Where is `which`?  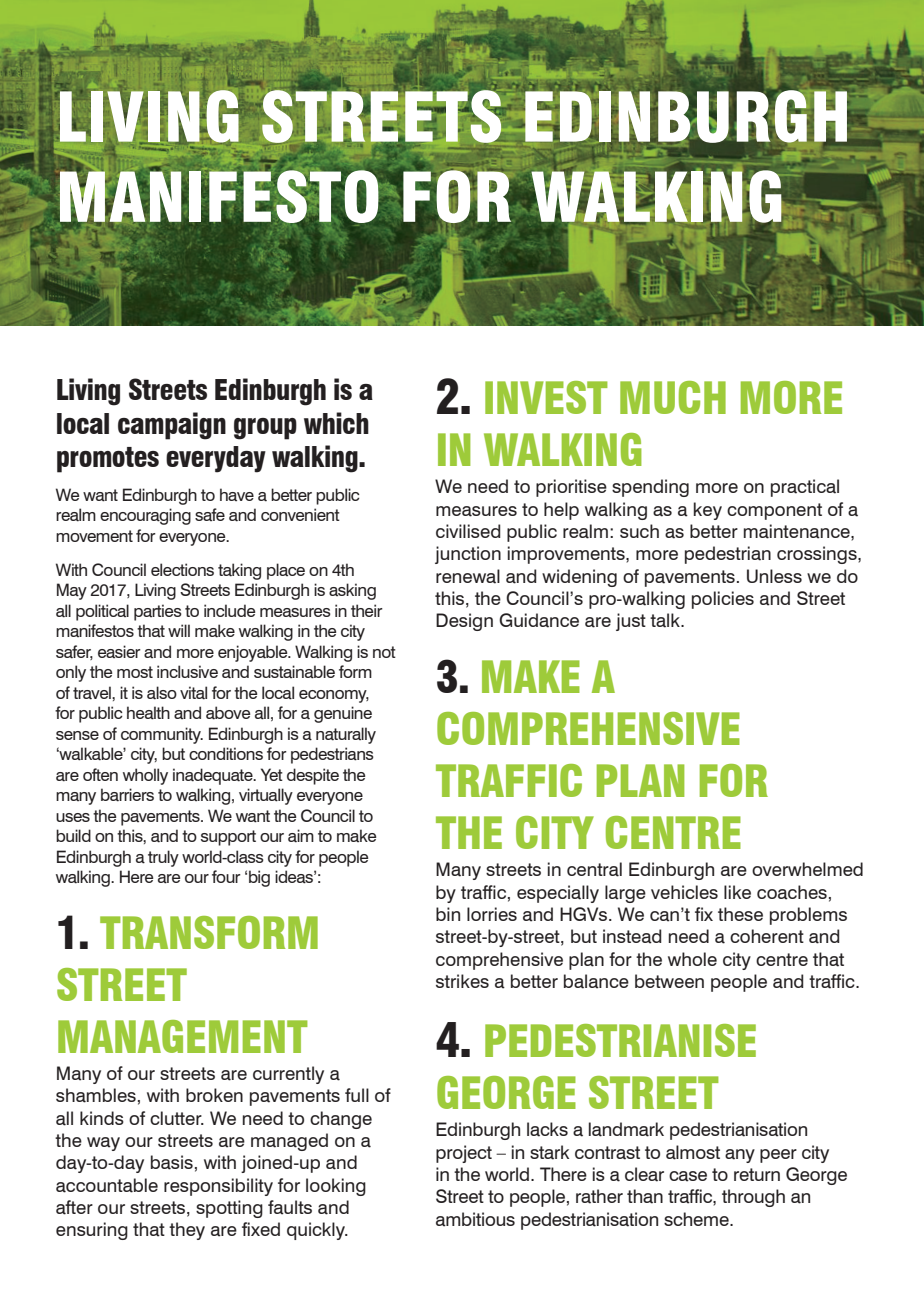
which is located at coordinates (336, 423).
